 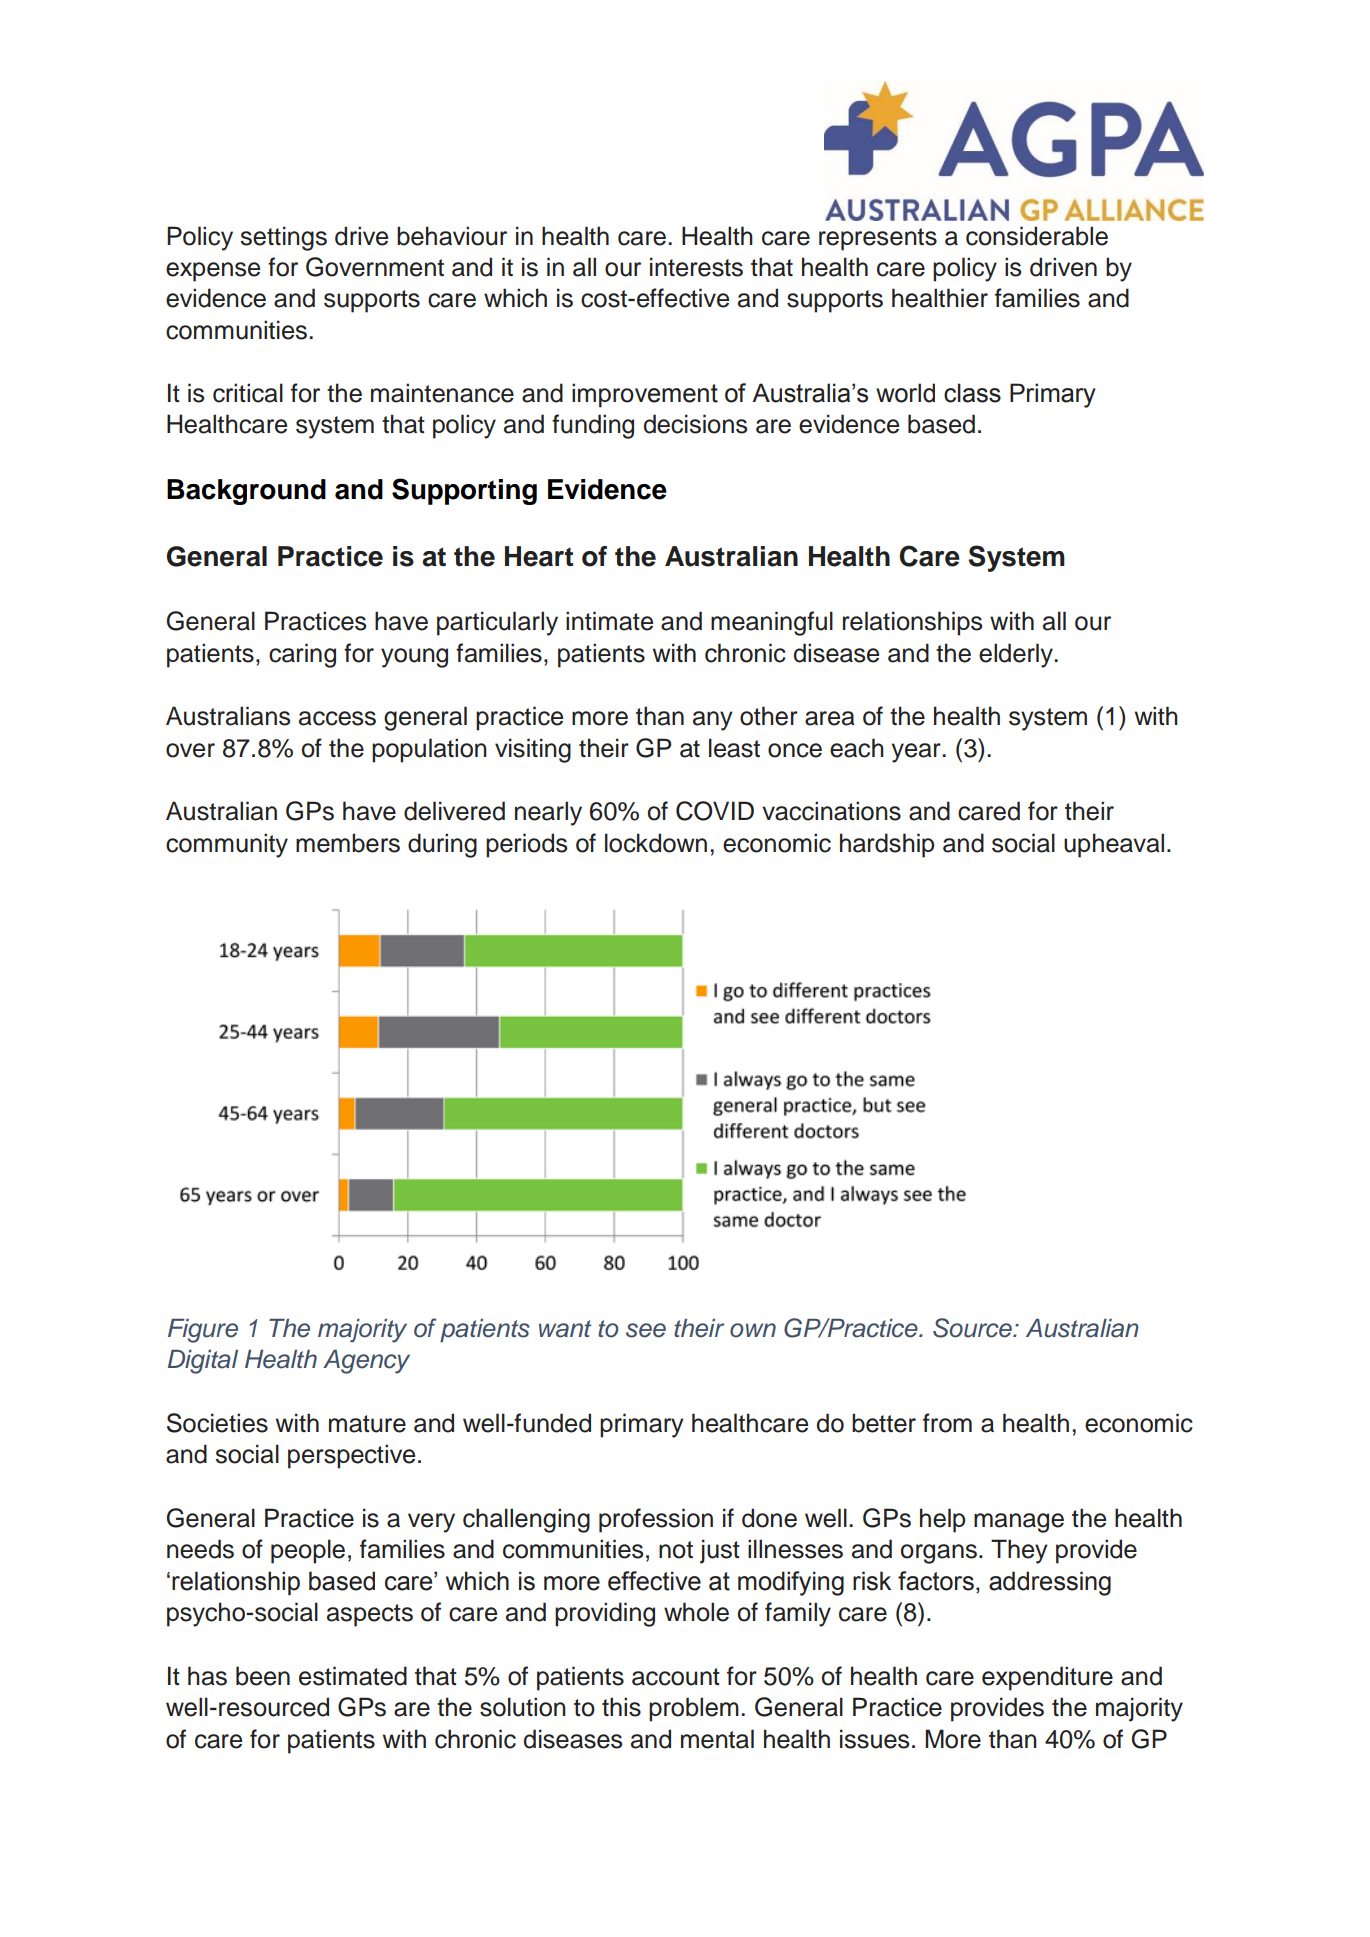 I want to click on interests, so click(x=696, y=267).
